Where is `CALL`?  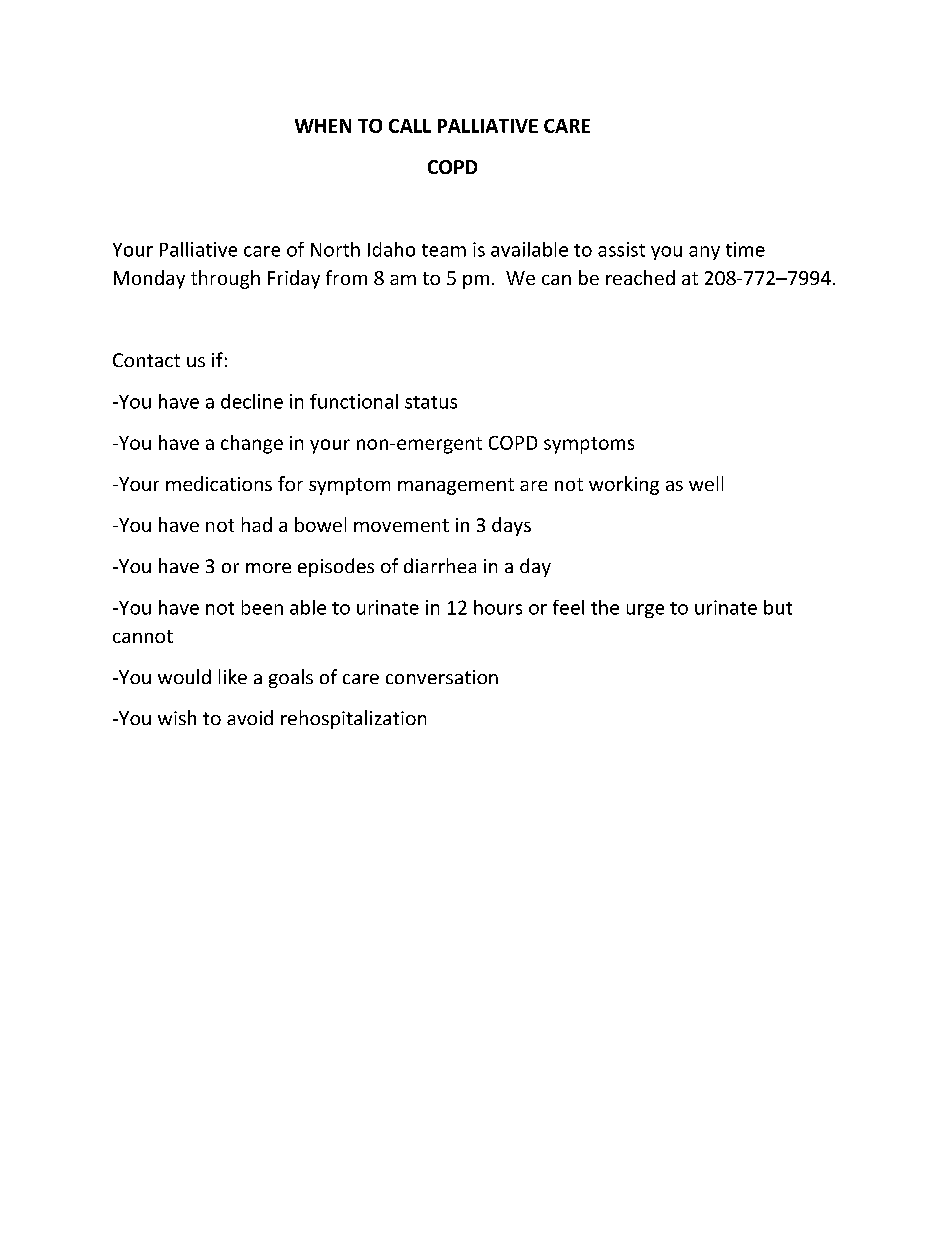 CALL is located at coordinates (410, 126).
